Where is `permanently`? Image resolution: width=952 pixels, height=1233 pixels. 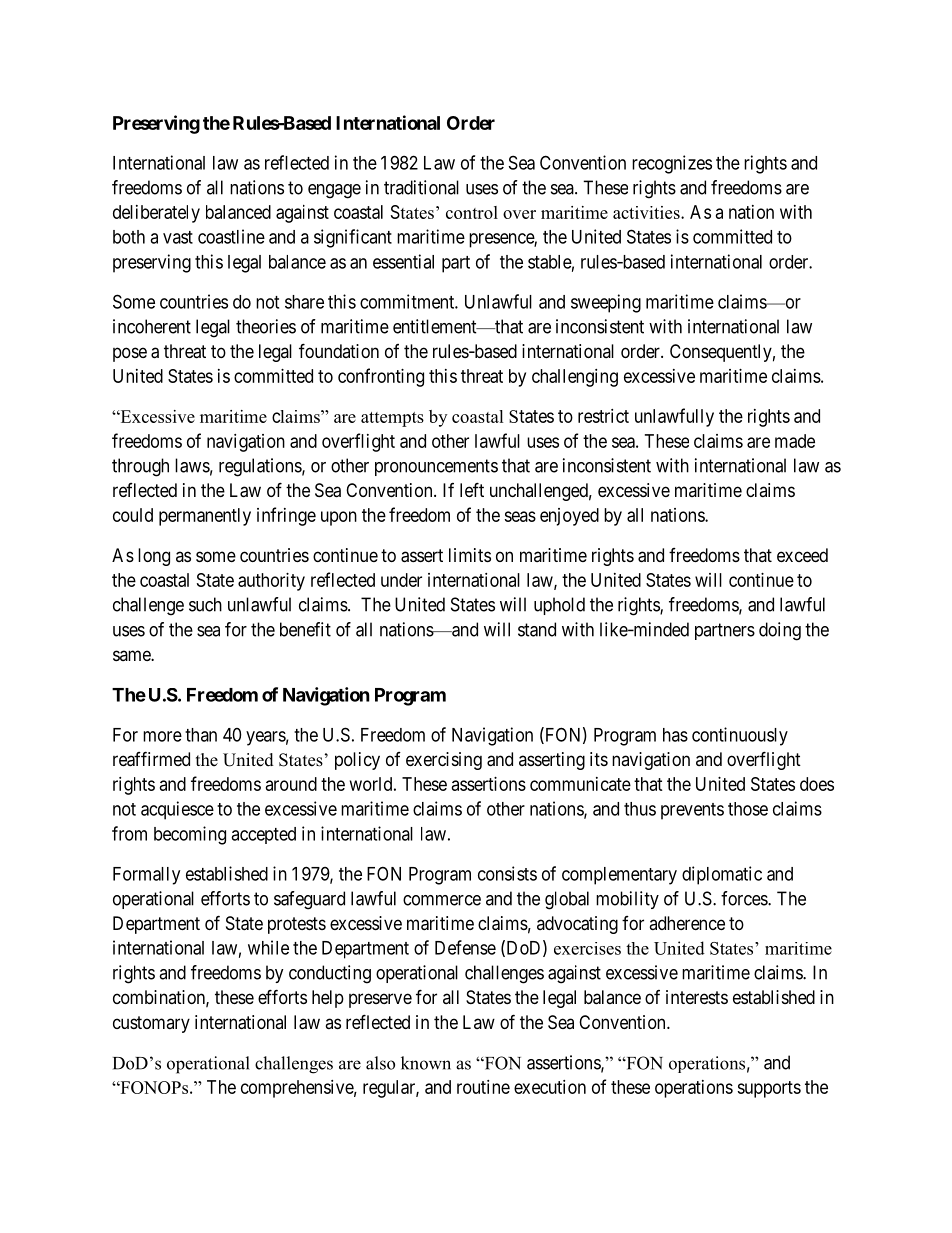
permanently is located at coordinates (205, 517).
